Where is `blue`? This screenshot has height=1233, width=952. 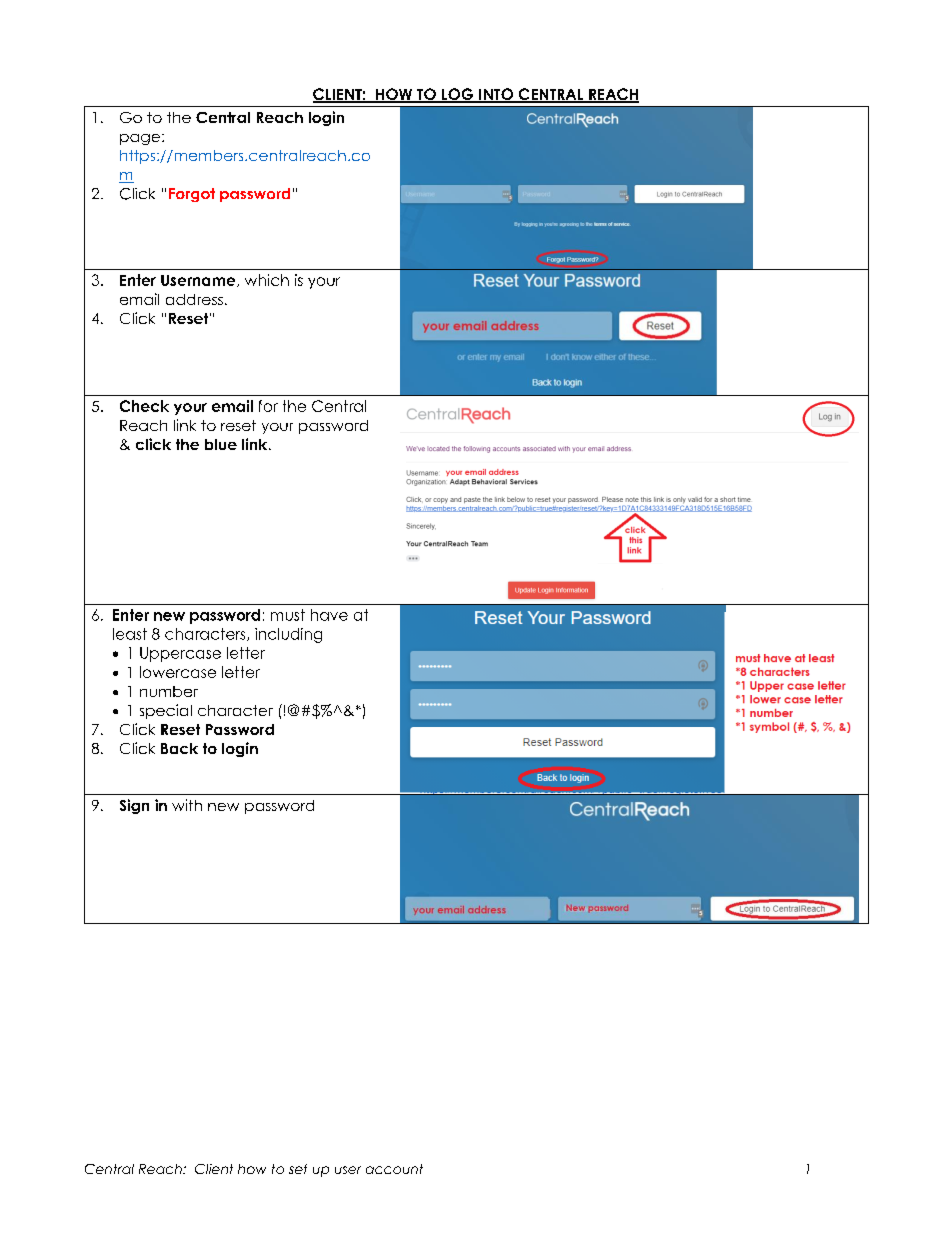 blue is located at coordinates (221, 444).
